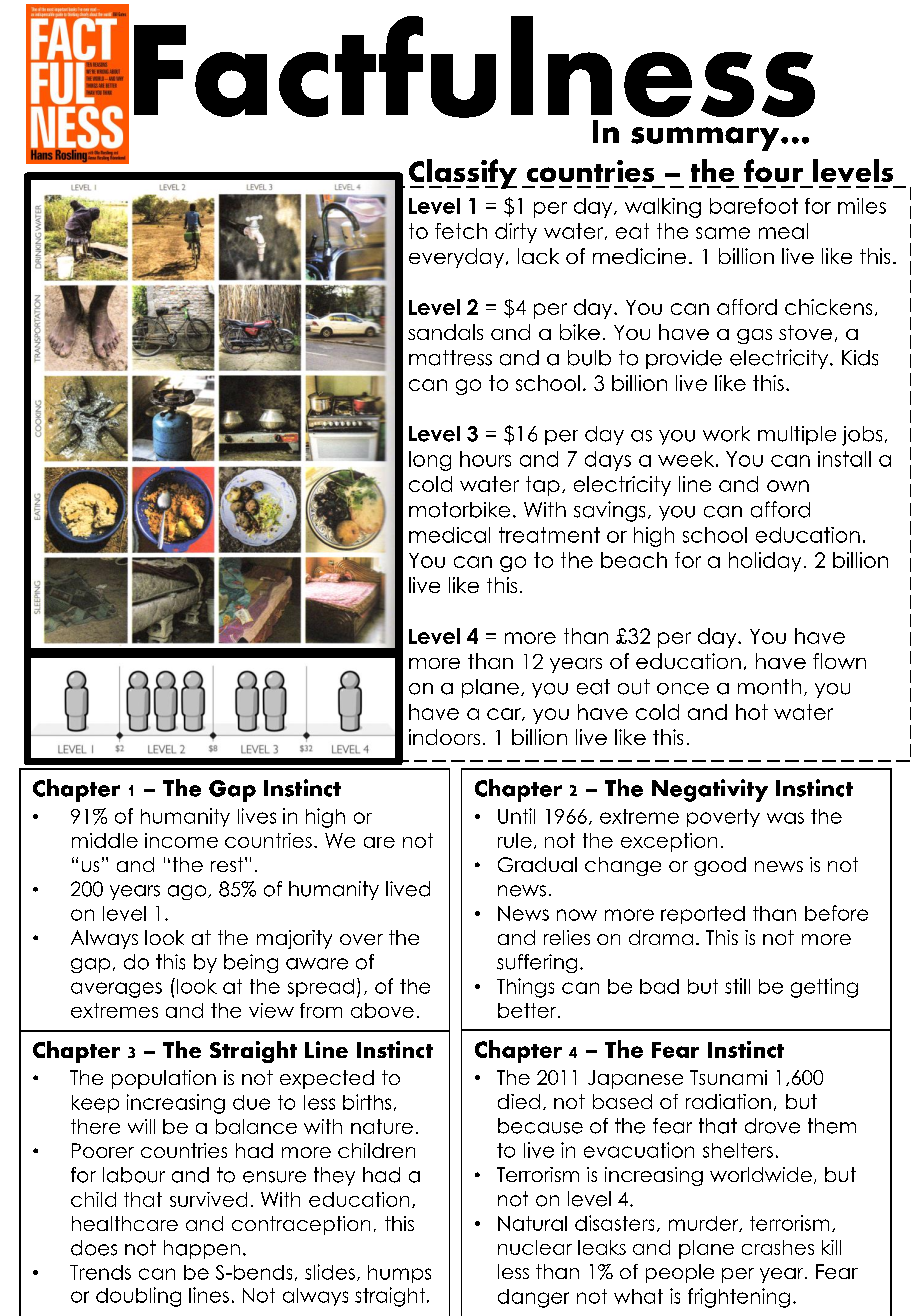 The width and height of the image is (911, 1316). What do you see at coordinates (444, 737) in the image?
I see `indoors` at bounding box center [444, 737].
